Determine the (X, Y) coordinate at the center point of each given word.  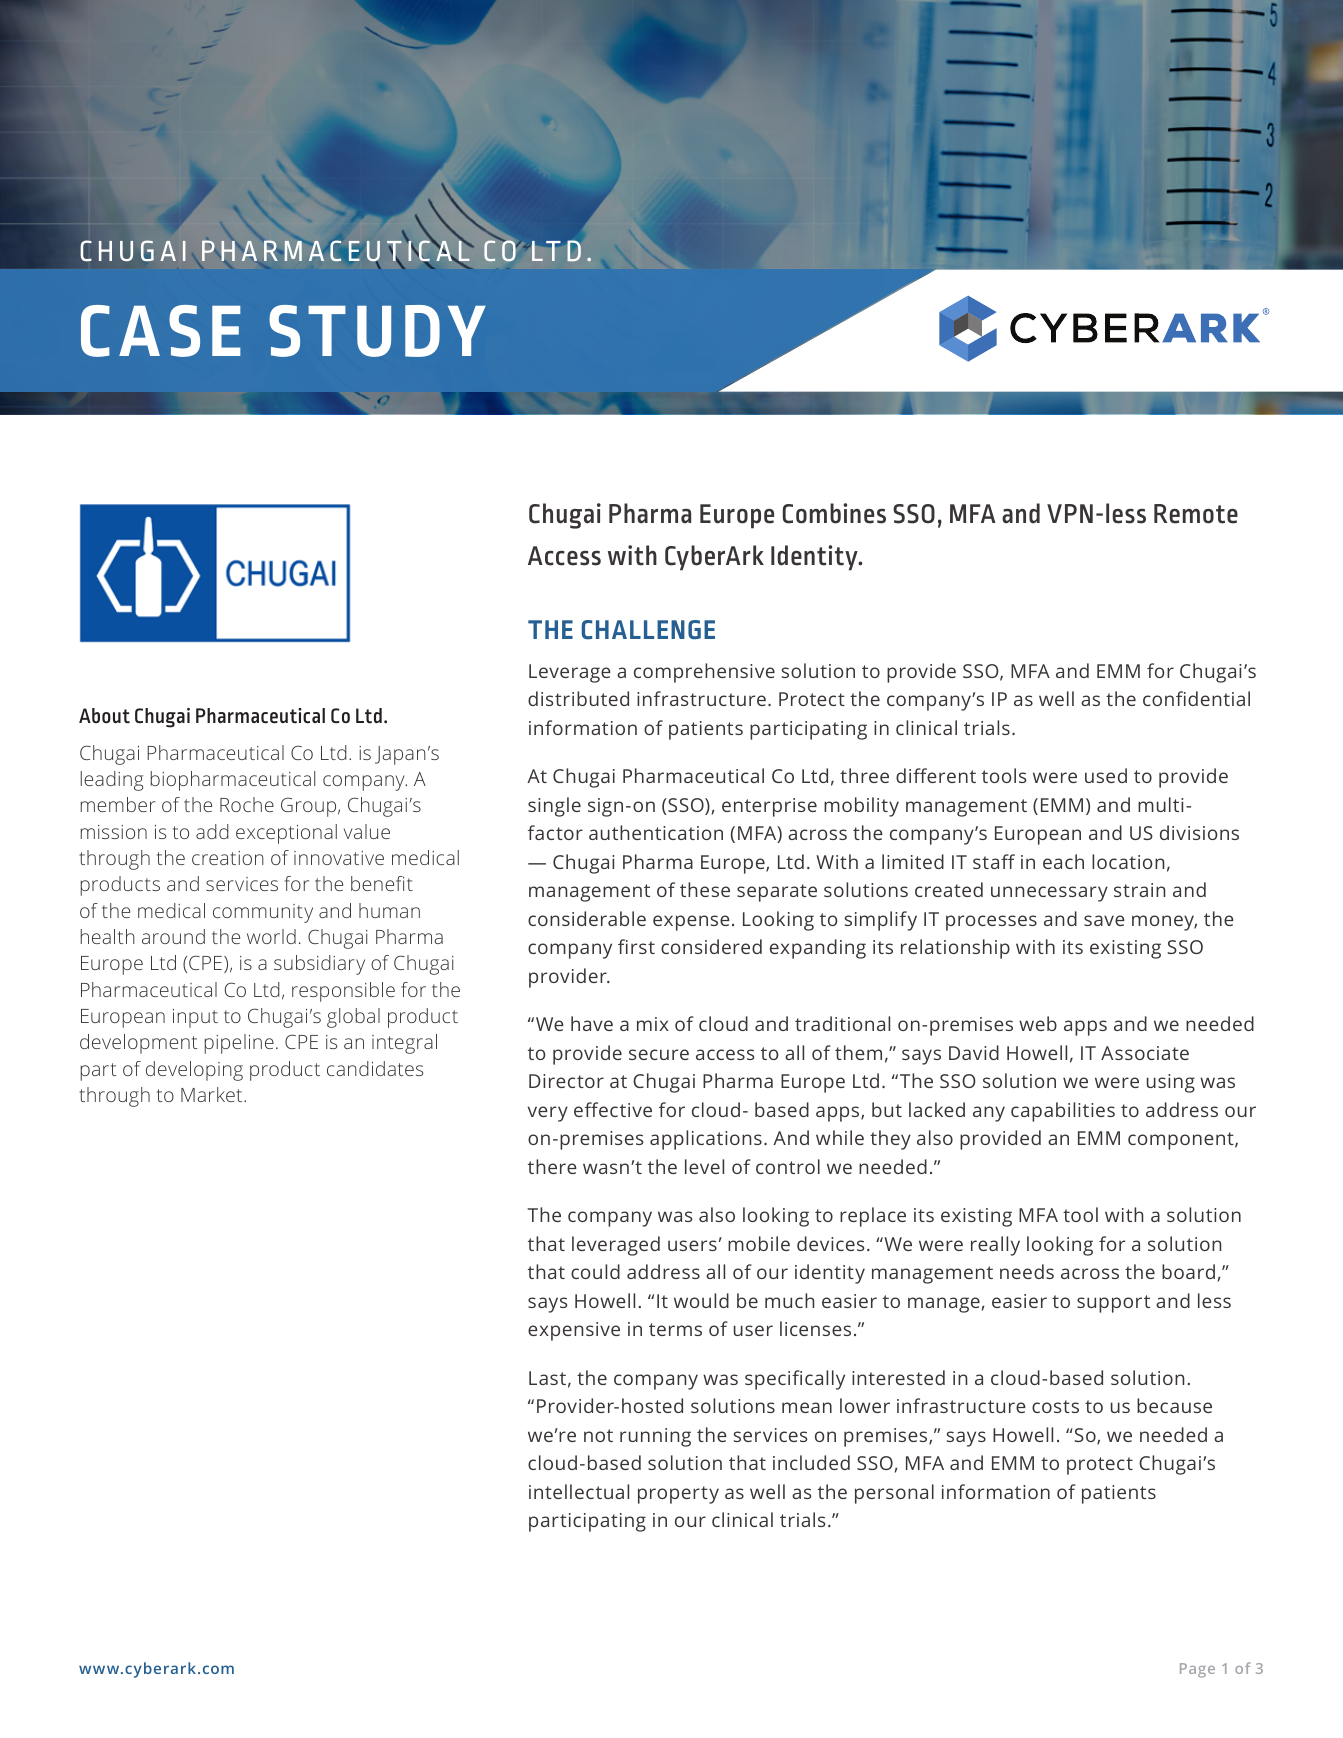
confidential (1196, 698)
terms (675, 1329)
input (195, 1018)
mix (653, 1024)
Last (547, 1378)
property (678, 1495)
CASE (161, 331)
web (1038, 1023)
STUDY (377, 331)
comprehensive (704, 673)
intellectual (579, 1491)
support (1113, 1304)
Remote (1196, 514)
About (104, 716)
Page (1197, 1670)
